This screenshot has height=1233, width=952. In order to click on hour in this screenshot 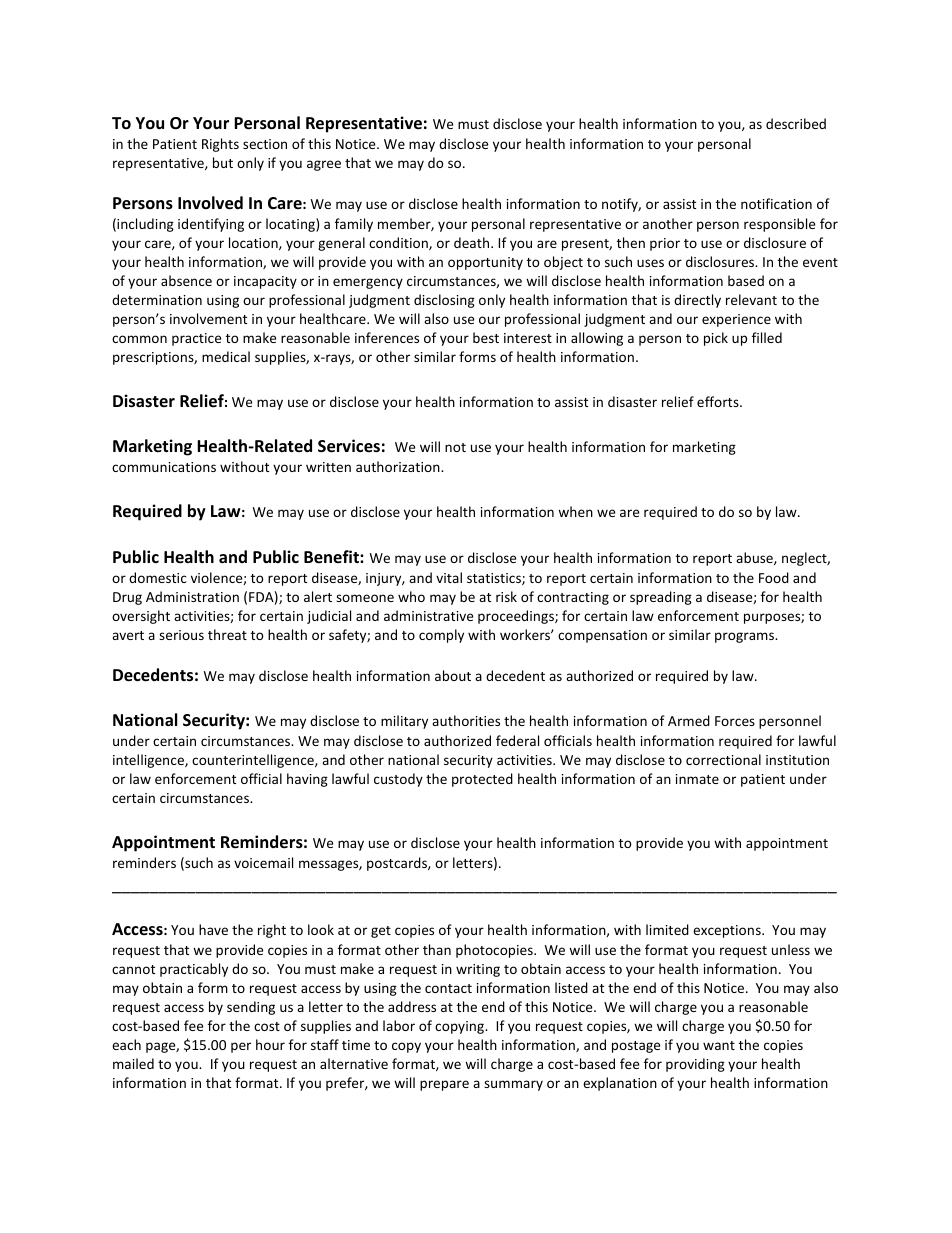, I will do `click(270, 1044)`.
